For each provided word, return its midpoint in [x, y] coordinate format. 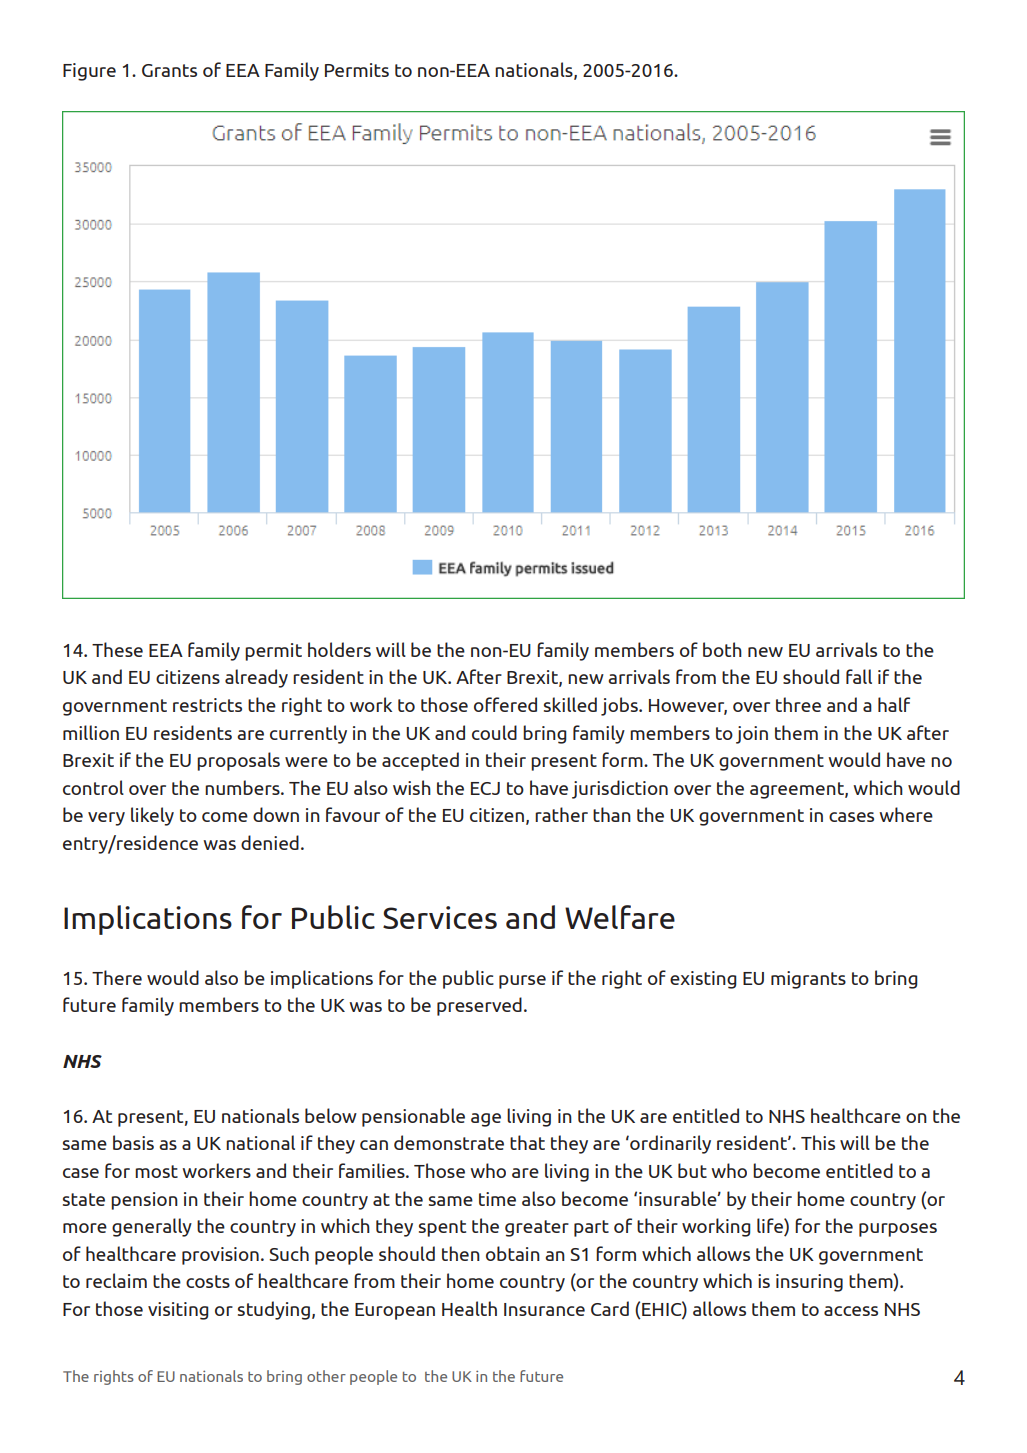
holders [339, 649]
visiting [178, 1311]
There [117, 977]
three [798, 704]
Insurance [544, 1309]
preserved [479, 1006]
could [494, 732]
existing [703, 980]
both [722, 649]
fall [859, 676]
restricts [207, 705]
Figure [89, 72]
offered [505, 704]
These [117, 649]
